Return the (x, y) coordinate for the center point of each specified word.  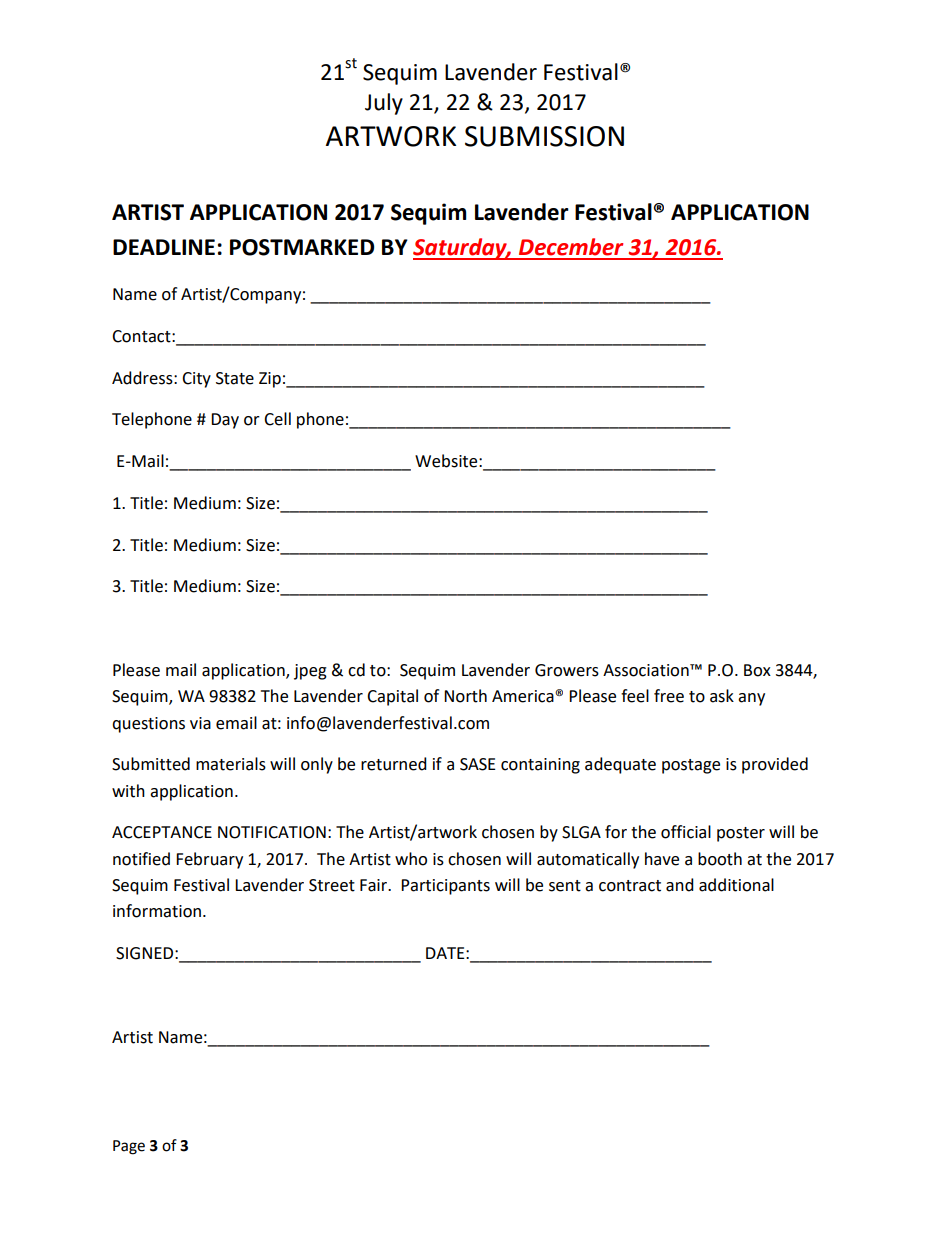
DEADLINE (164, 247)
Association (647, 670)
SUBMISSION (544, 136)
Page (129, 1147)
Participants (445, 887)
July (384, 104)
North (465, 696)
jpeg (310, 672)
